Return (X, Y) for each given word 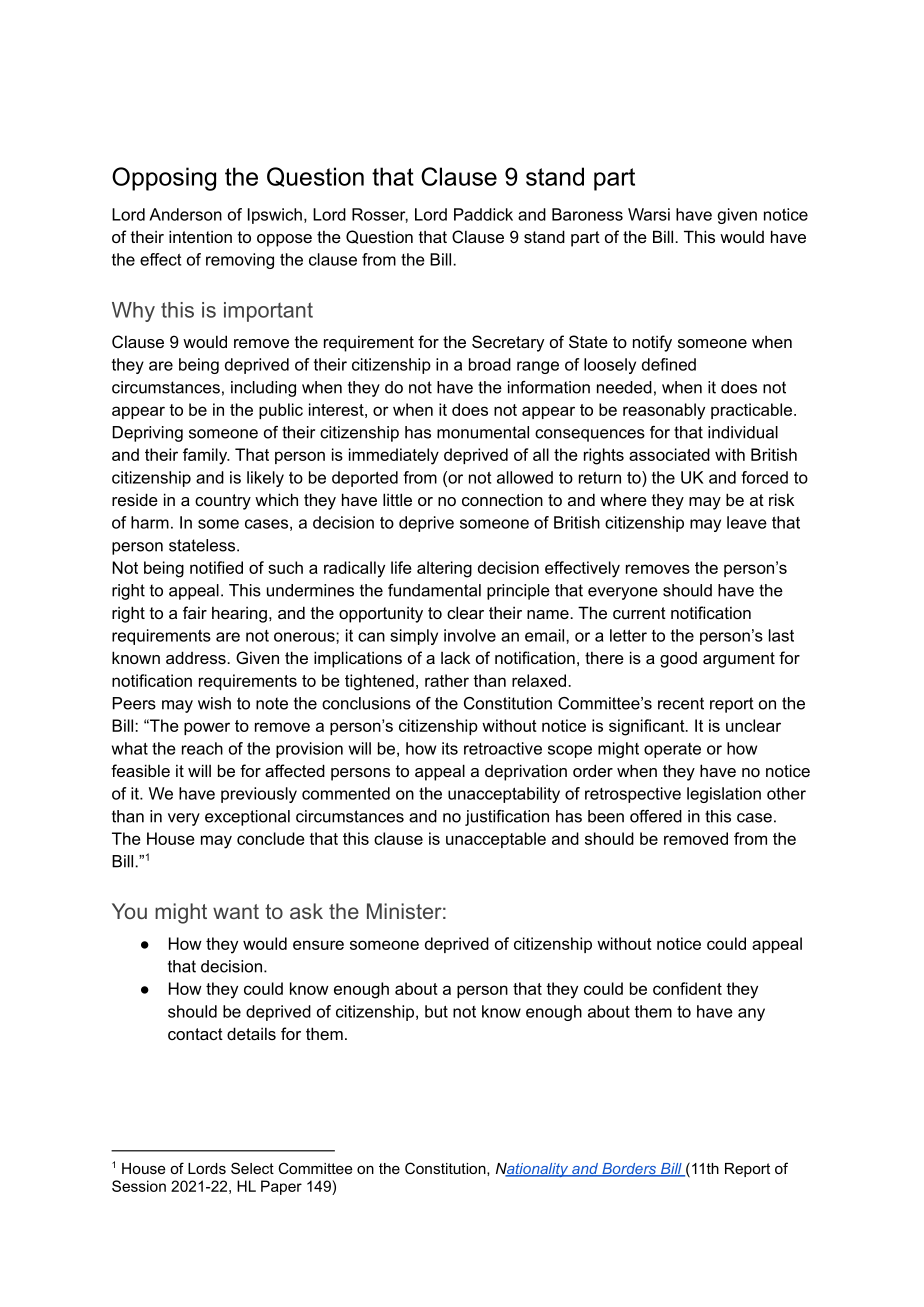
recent (681, 703)
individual (743, 432)
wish (214, 703)
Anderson (185, 214)
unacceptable (496, 840)
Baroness (587, 214)
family (206, 456)
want (236, 911)
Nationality (533, 1170)
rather (447, 680)
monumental (483, 432)
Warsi (649, 214)
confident (687, 988)
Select (252, 1168)
